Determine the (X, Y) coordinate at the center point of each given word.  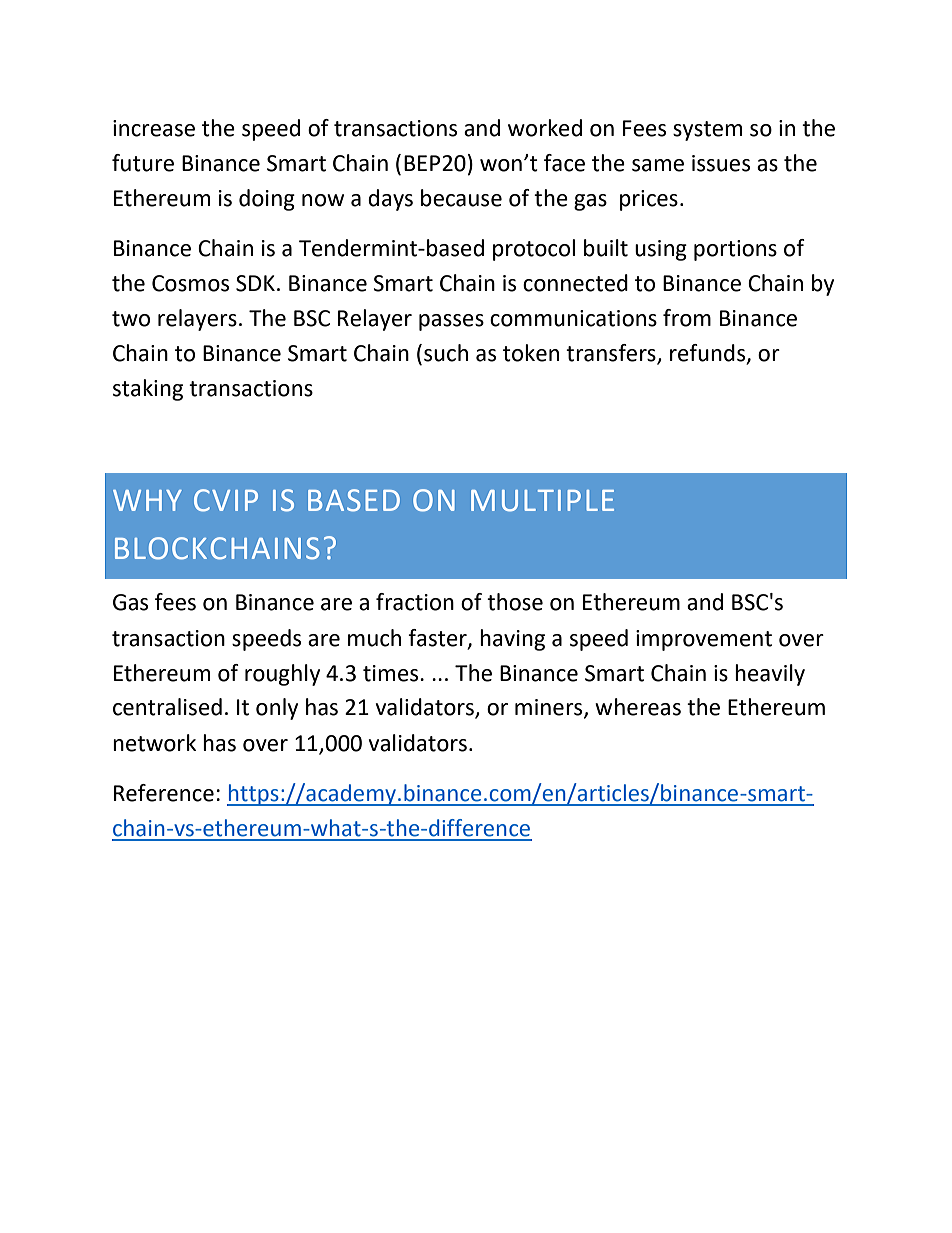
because (461, 198)
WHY (147, 500)
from (687, 318)
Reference (164, 793)
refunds (709, 354)
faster (438, 638)
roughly (282, 675)
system (707, 131)
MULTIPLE (542, 501)
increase (154, 128)
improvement (704, 640)
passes (451, 322)
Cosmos (190, 283)
